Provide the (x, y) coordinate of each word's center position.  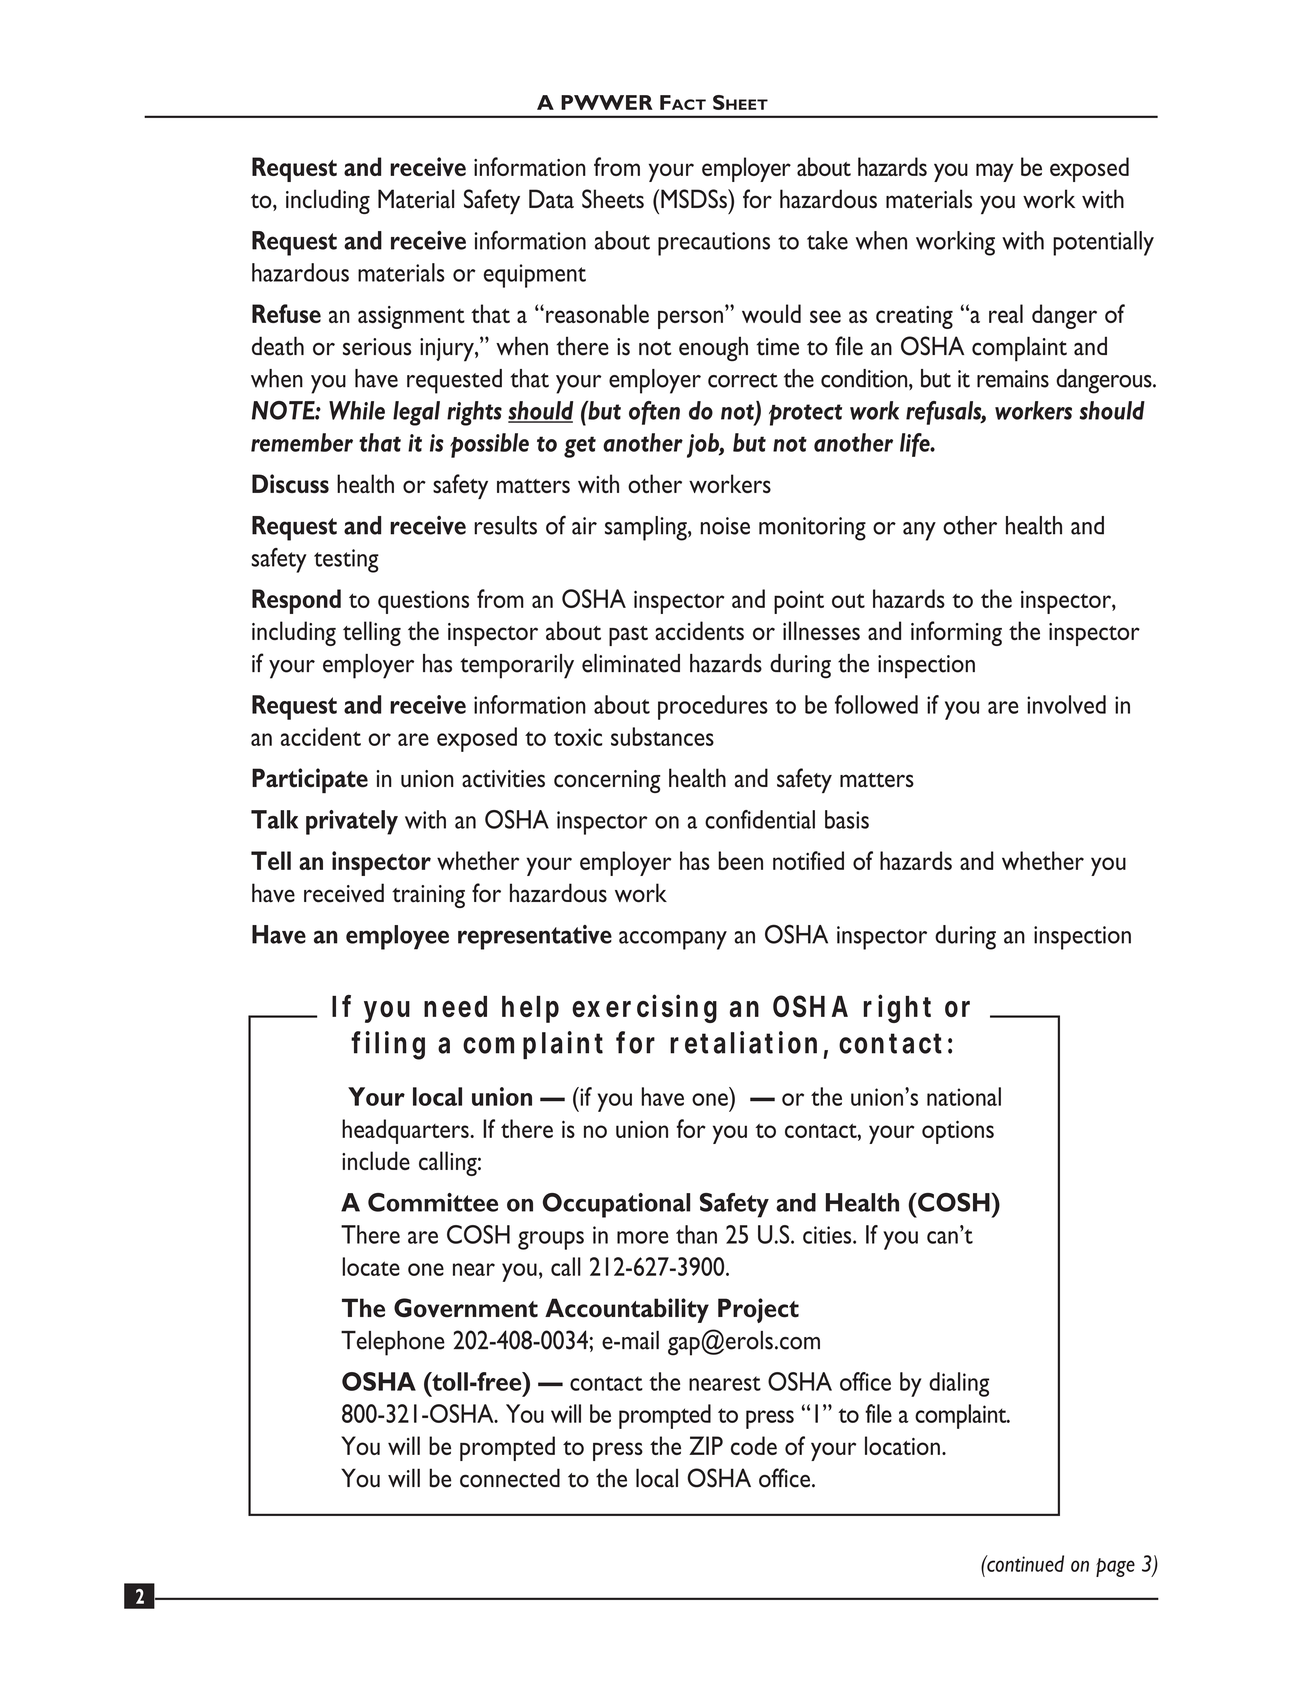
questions (423, 602)
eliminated (631, 663)
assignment (411, 317)
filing (388, 1045)
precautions (714, 244)
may (995, 172)
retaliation (743, 1042)
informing (956, 633)
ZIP (706, 1445)
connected (510, 1478)
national (964, 1096)
